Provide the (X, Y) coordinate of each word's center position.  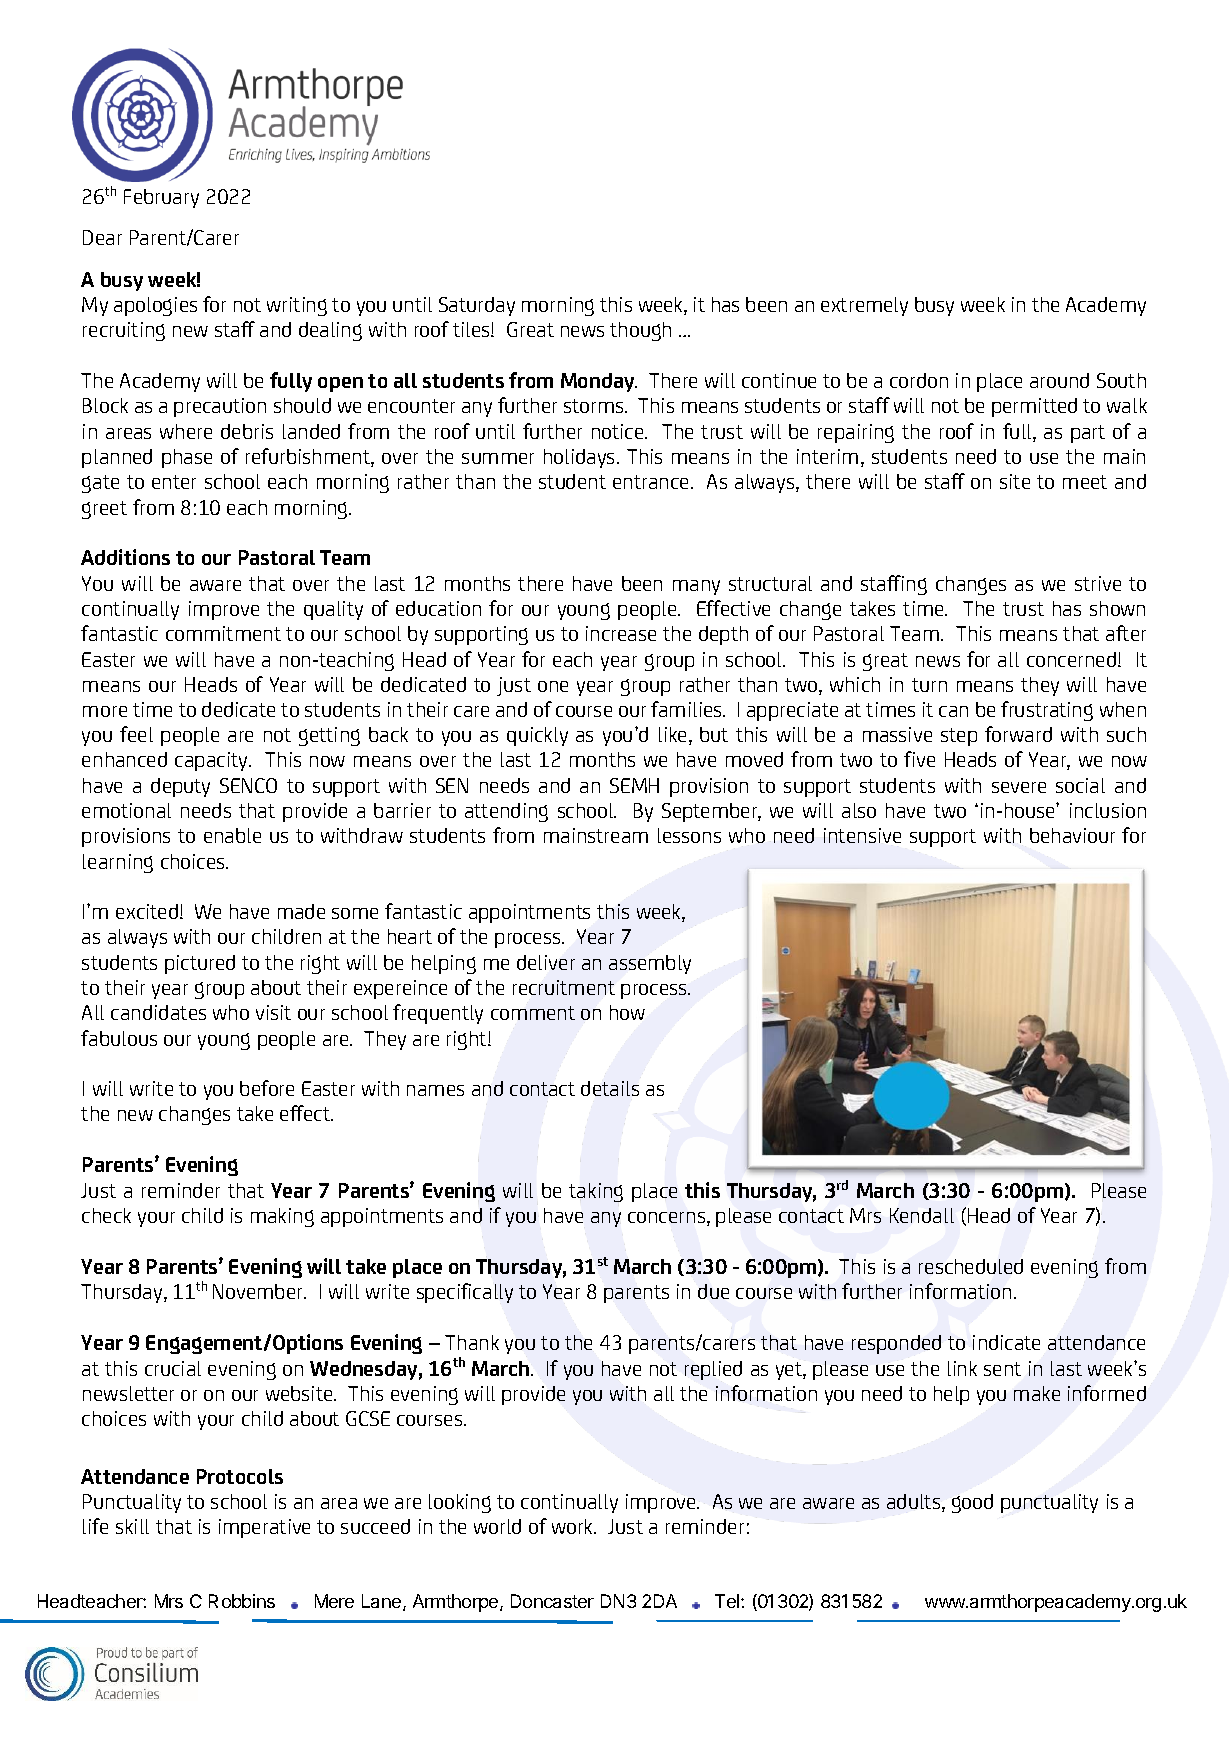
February (161, 198)
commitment (223, 633)
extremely (864, 306)
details (610, 1088)
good (972, 1503)
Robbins (242, 1601)
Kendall (922, 1215)
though (640, 331)
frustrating (1047, 711)
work (574, 1526)
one (553, 686)
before (267, 1088)
